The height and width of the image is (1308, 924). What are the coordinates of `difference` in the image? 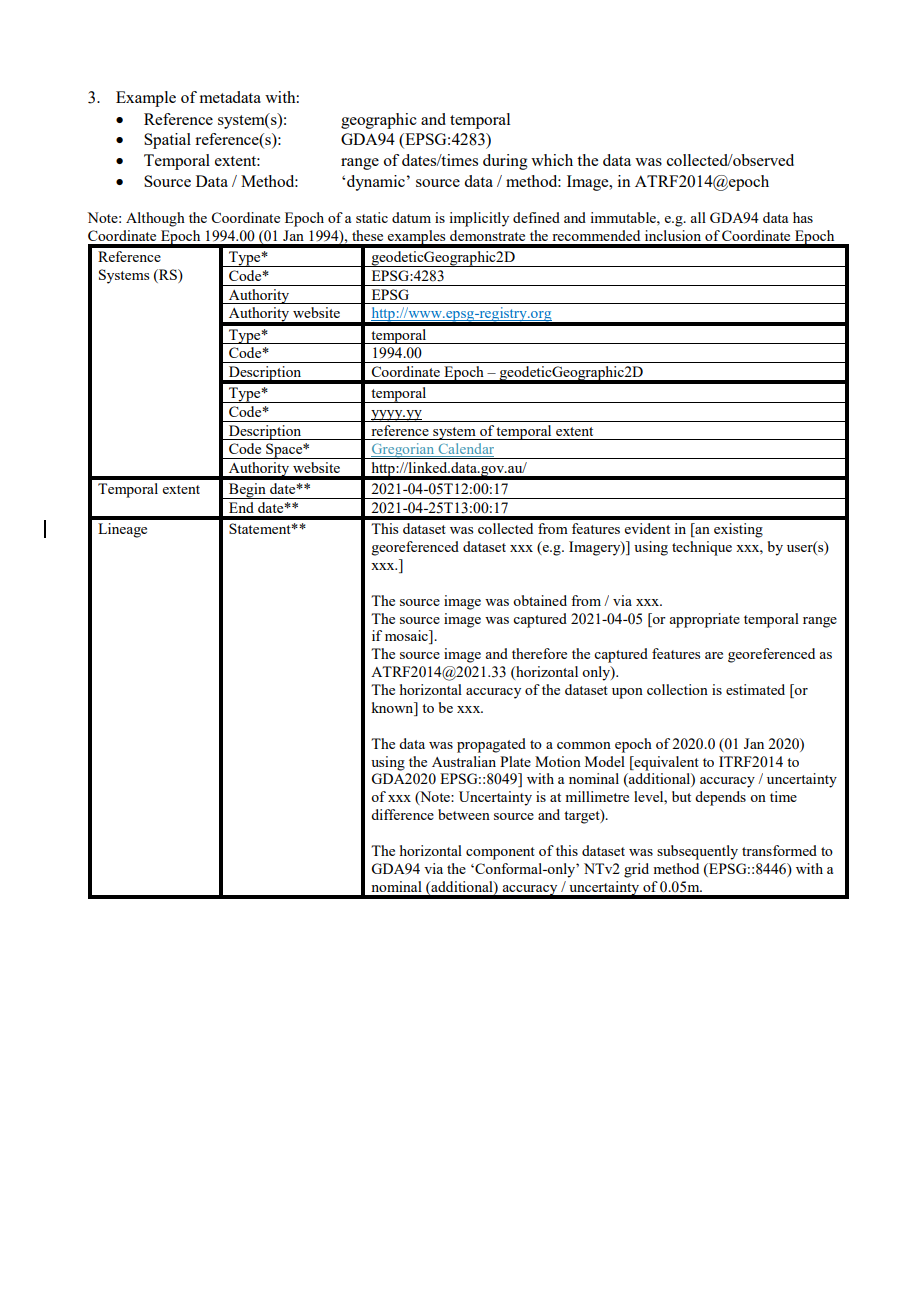 It's located at (402, 814).
